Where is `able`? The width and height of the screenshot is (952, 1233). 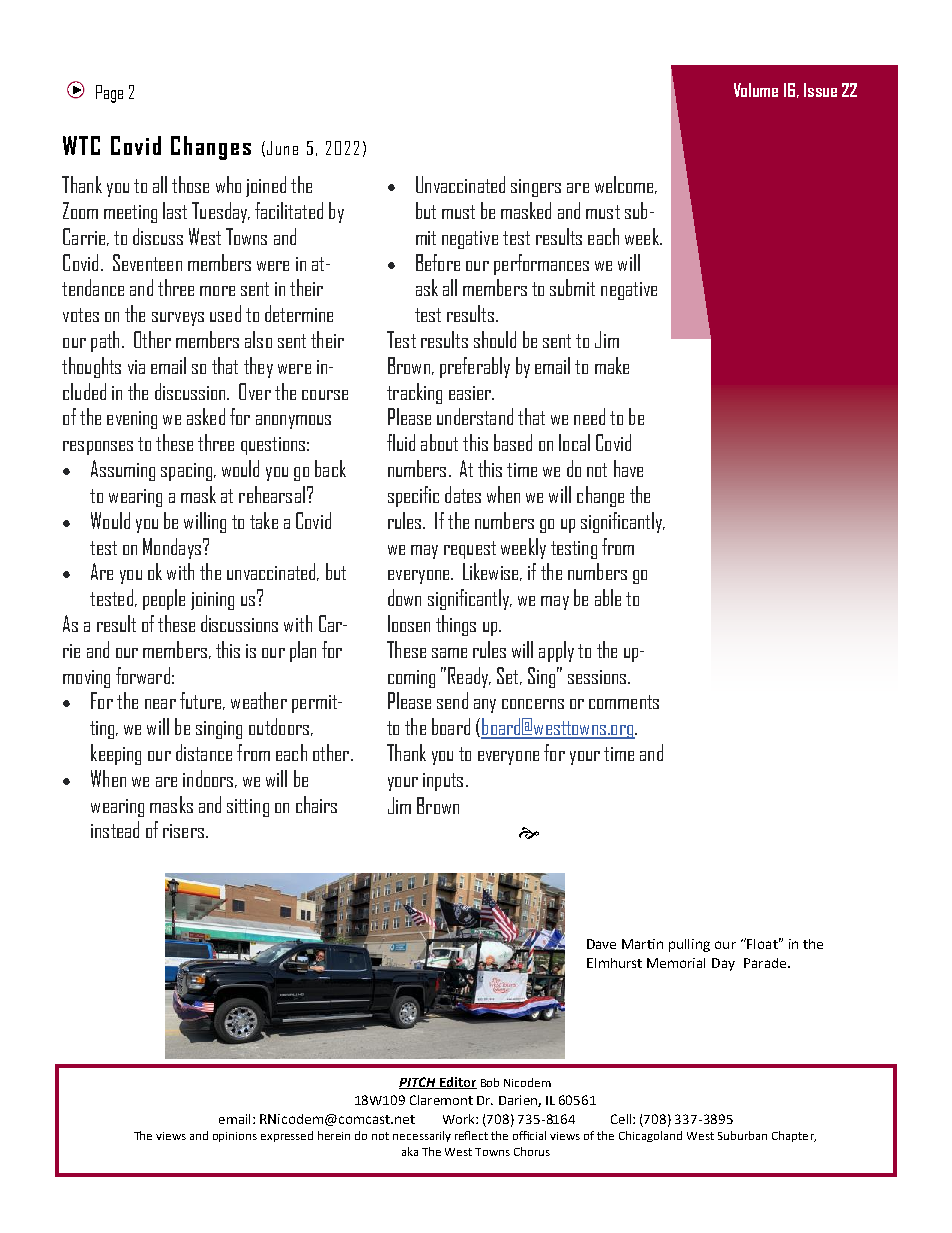 able is located at coordinates (608, 597).
